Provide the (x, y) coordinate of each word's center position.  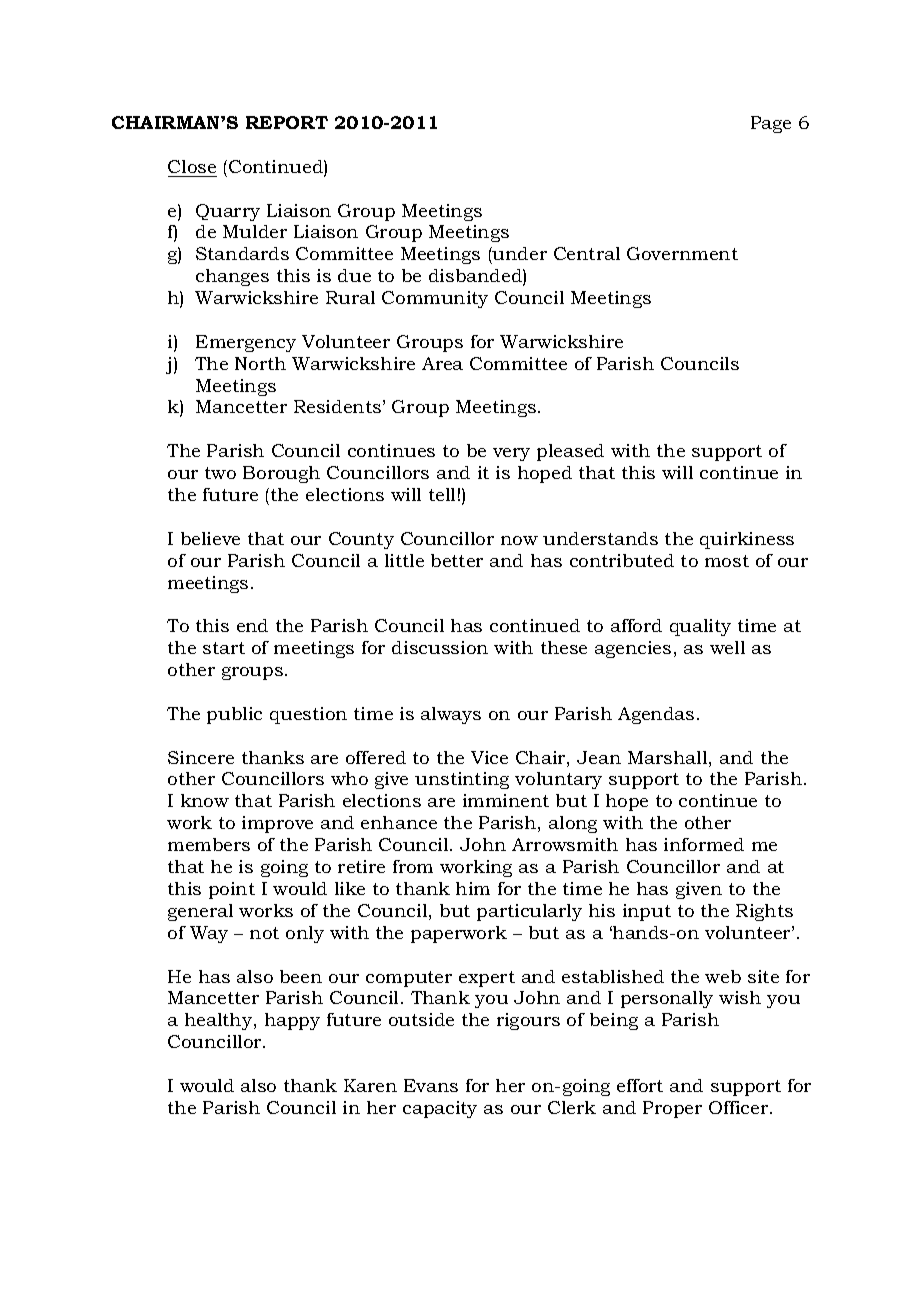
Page (771, 124)
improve (277, 824)
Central (587, 253)
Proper (672, 1109)
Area (442, 363)
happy (292, 1021)
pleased (570, 452)
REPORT (287, 122)
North (260, 363)
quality (700, 627)
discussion (440, 647)
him (473, 888)
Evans (431, 1085)
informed (704, 844)
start (224, 648)
